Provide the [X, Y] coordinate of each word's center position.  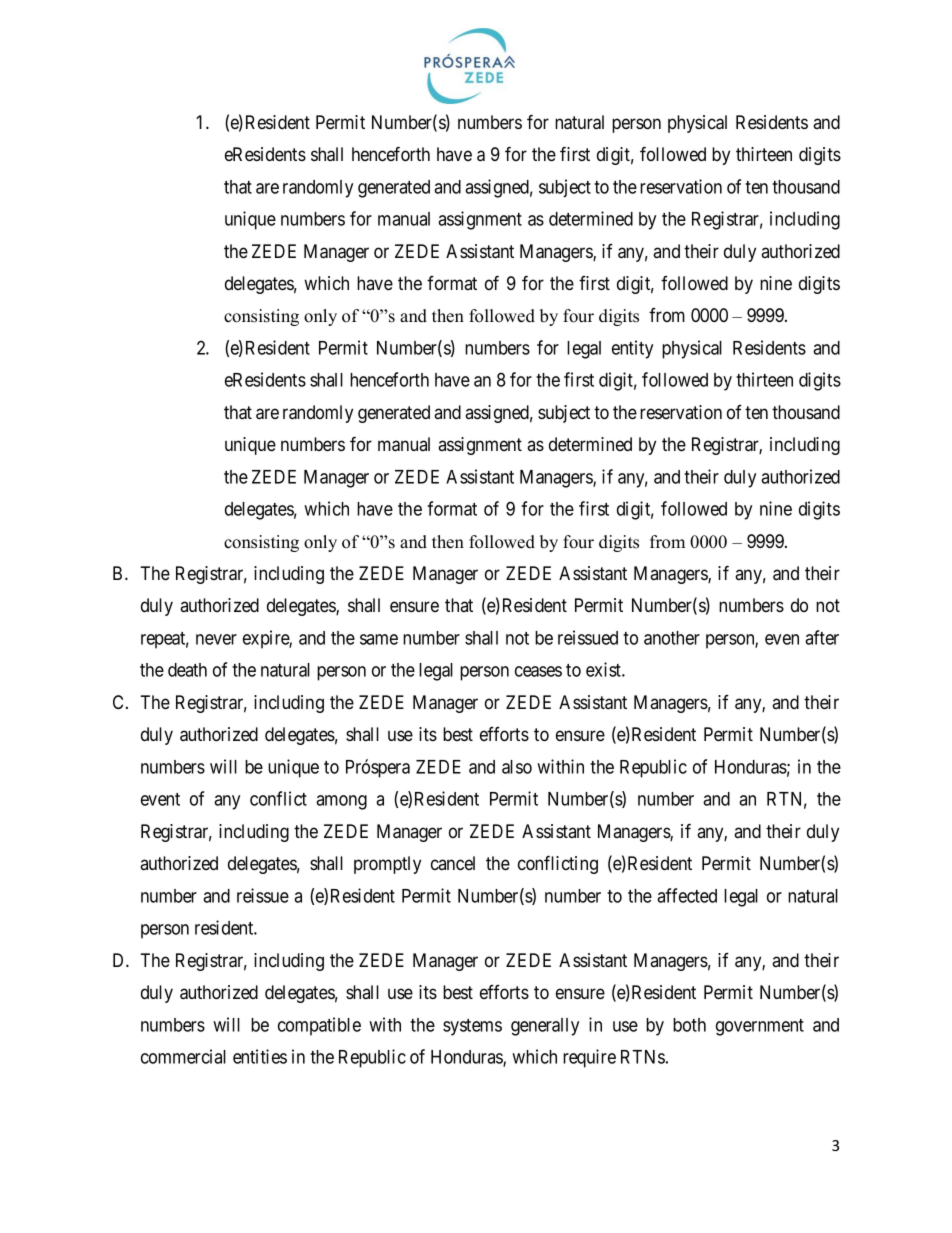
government [760, 1027]
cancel [453, 863]
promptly [387, 865]
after [822, 637]
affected [687, 895]
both [689, 1025]
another [672, 638]
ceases [538, 671]
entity [632, 349]
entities [260, 1056]
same [379, 639]
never [216, 639]
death [187, 670]
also [517, 767]
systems [472, 1027]
